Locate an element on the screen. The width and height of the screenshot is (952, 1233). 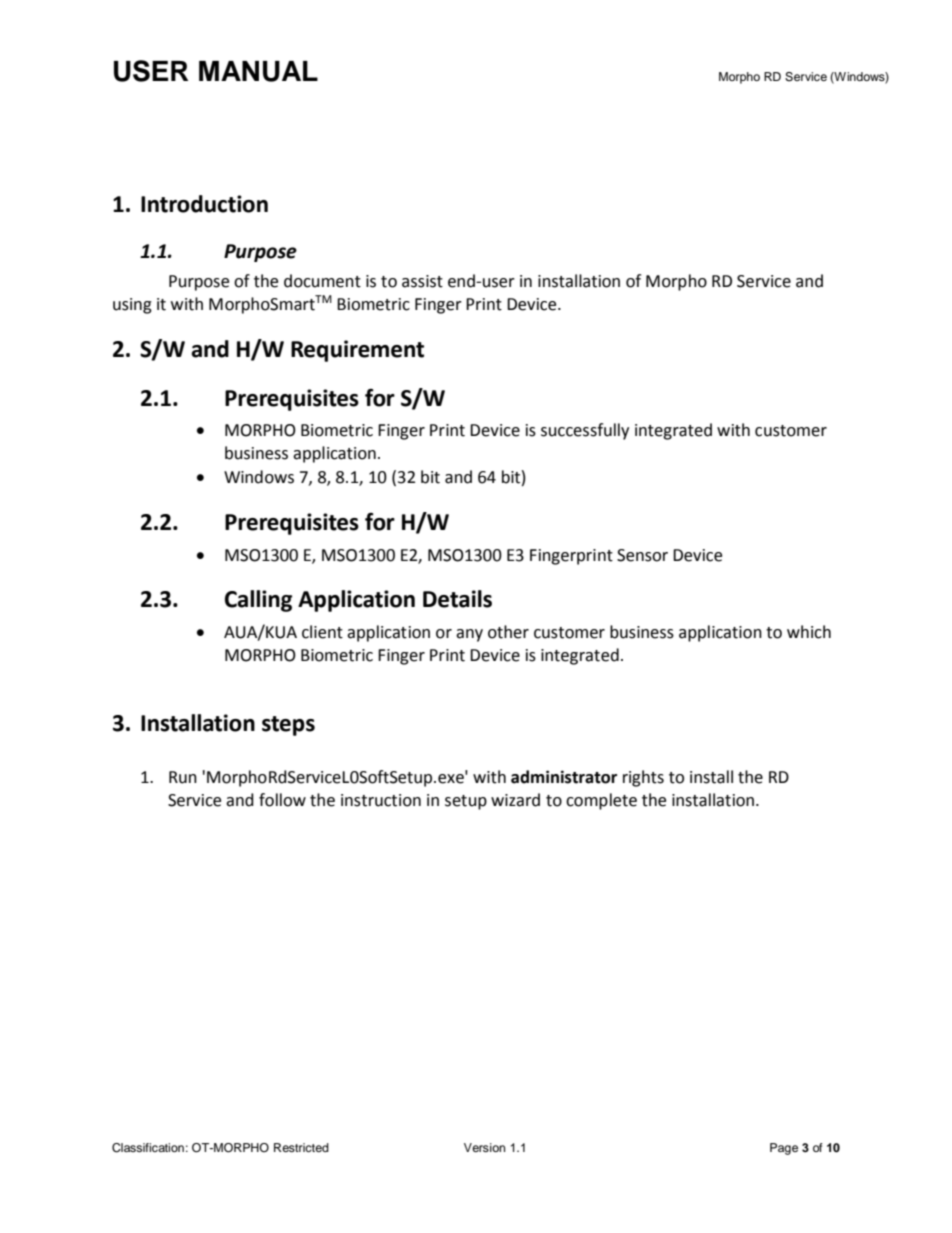
which is located at coordinates (809, 632).
